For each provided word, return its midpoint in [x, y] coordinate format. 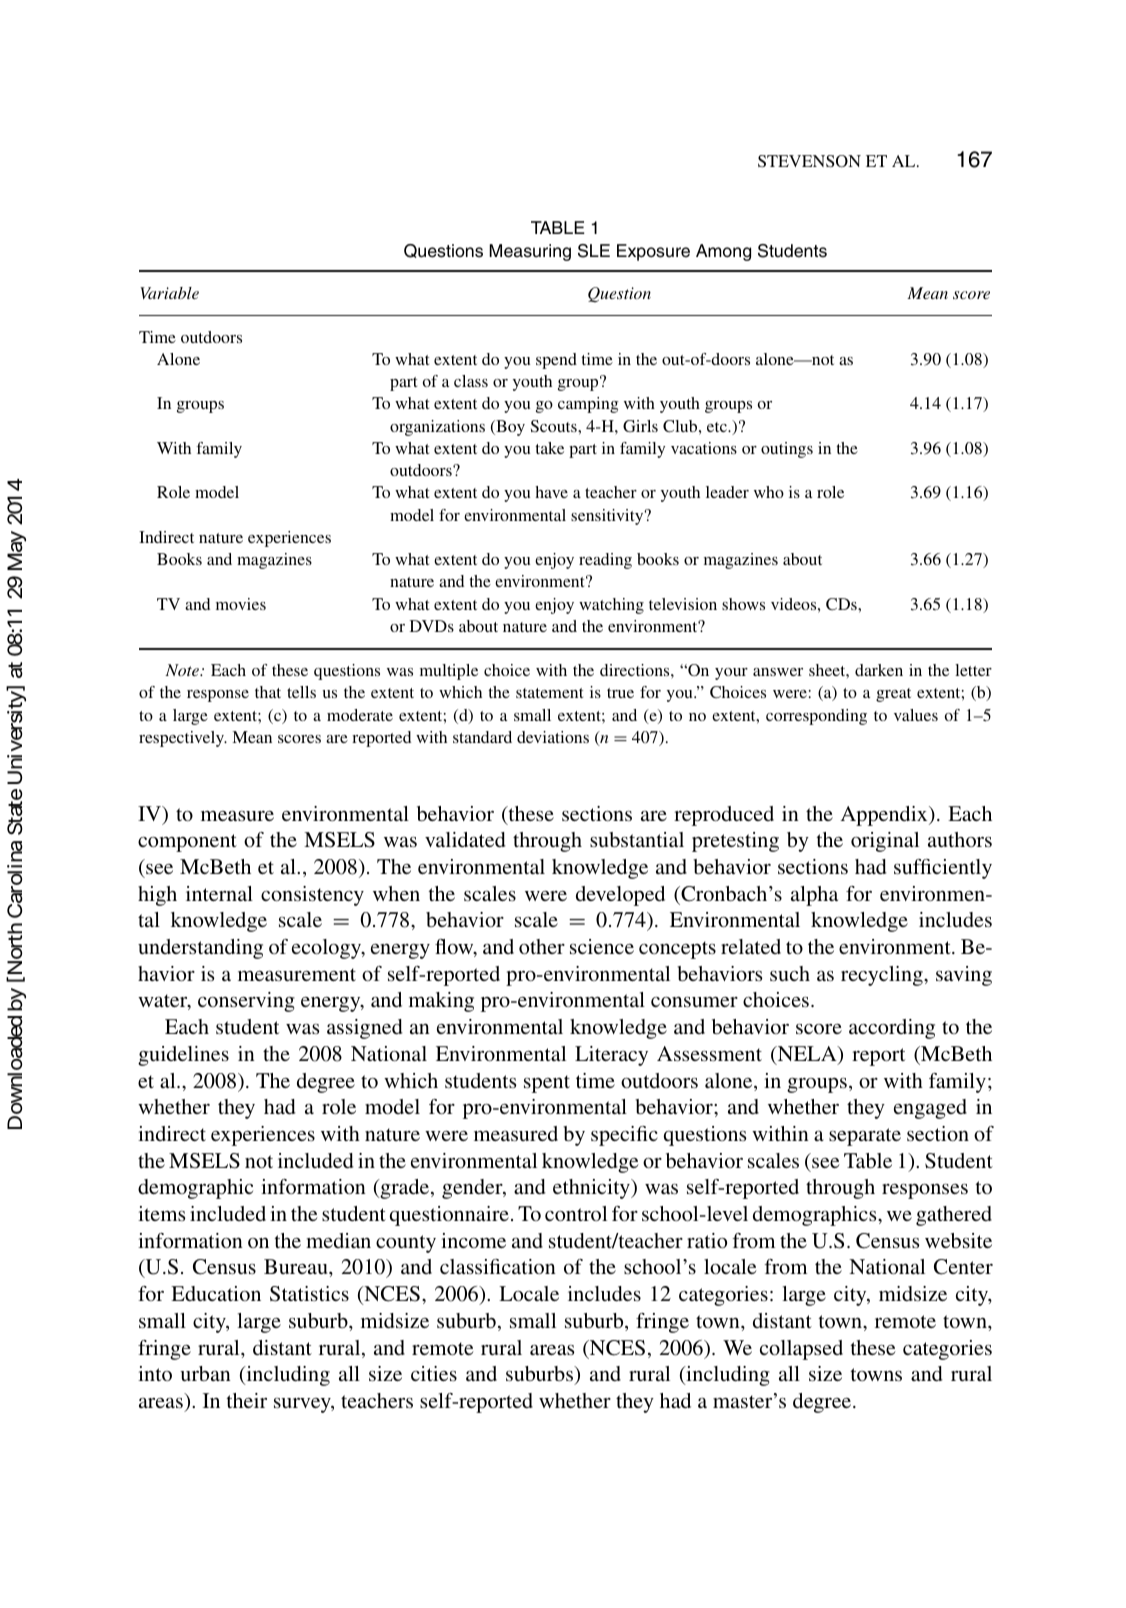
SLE [594, 251]
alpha [814, 896]
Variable [169, 293]
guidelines [183, 1056]
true [620, 693]
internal [219, 893]
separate [865, 1137]
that [268, 692]
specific [624, 1136]
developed [620, 896]
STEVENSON [809, 161]
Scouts [555, 426]
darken [879, 670]
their [247, 1400]
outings [787, 450]
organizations [437, 428]
